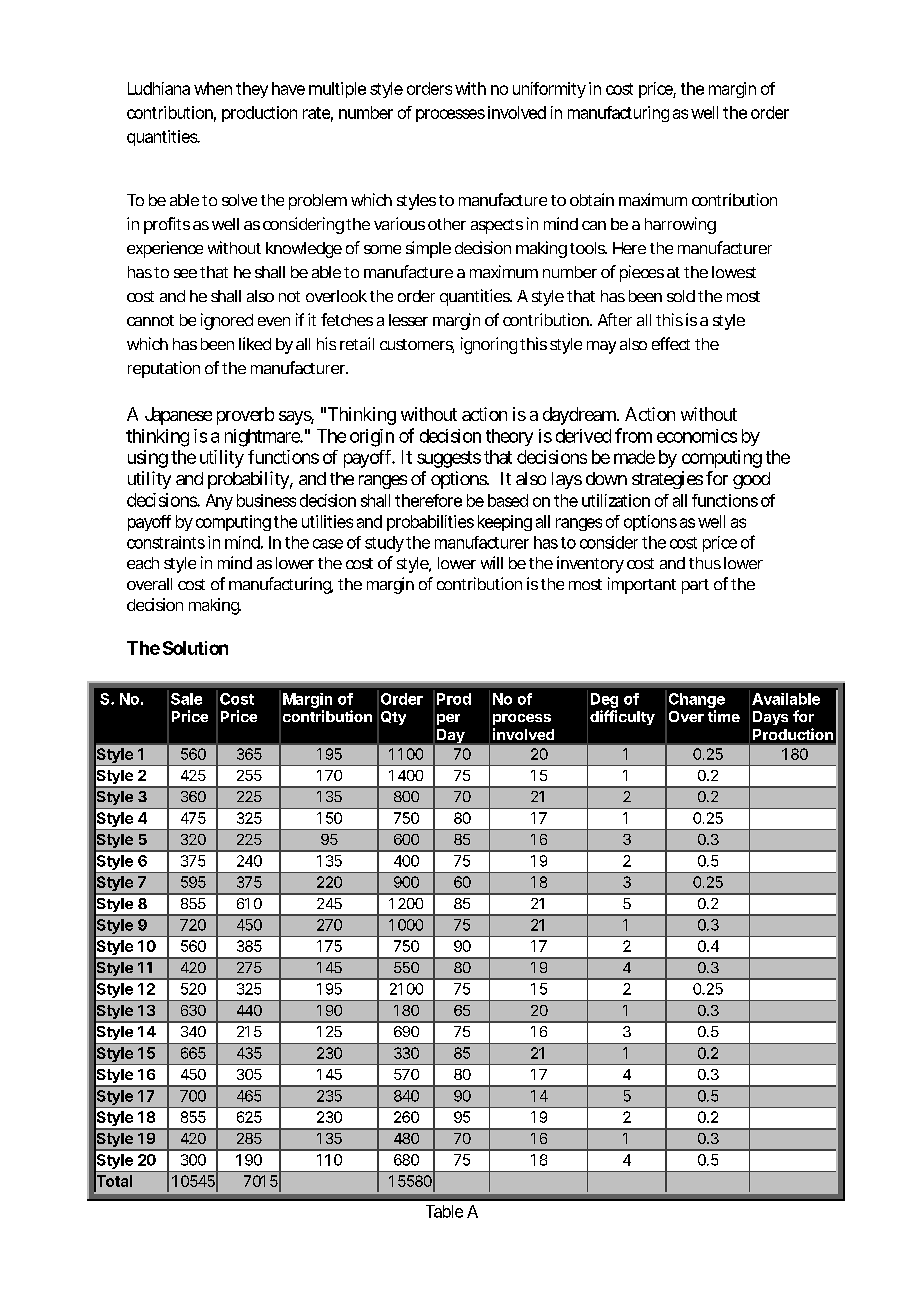 Image resolution: width=924 pixels, height=1308 pixels. Describe the element at coordinates (167, 225) in the image. I see `profits` at that location.
